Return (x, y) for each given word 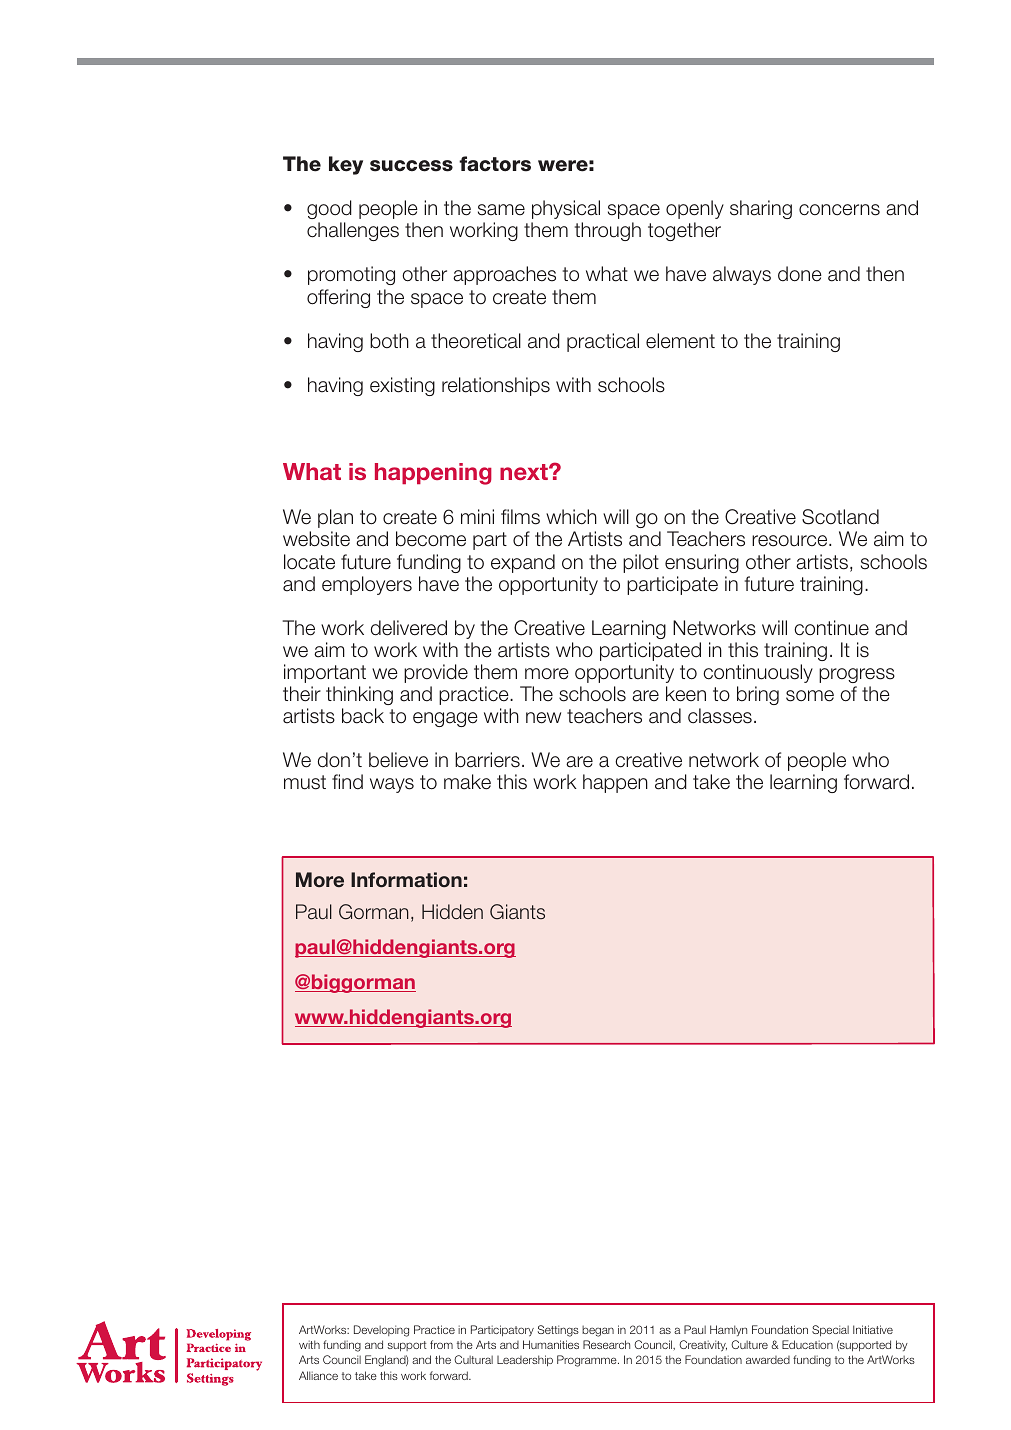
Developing (381, 1331)
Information (406, 880)
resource (791, 541)
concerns (839, 210)
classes (720, 716)
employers (367, 585)
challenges (353, 231)
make (467, 782)
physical (566, 209)
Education (807, 1344)
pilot (641, 563)
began (598, 1331)
